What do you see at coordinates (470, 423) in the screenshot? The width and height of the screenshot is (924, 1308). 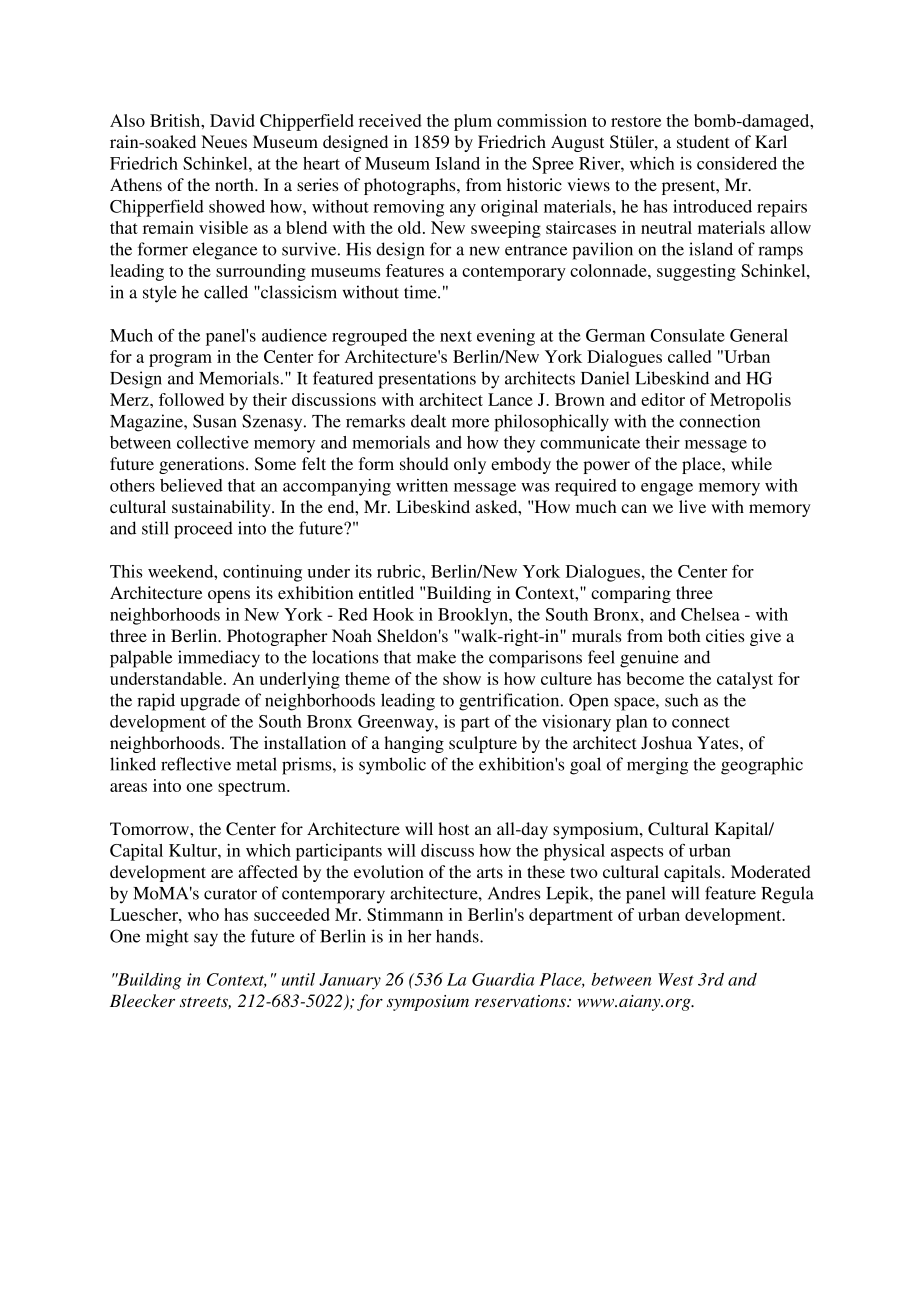 I see `more` at bounding box center [470, 423].
